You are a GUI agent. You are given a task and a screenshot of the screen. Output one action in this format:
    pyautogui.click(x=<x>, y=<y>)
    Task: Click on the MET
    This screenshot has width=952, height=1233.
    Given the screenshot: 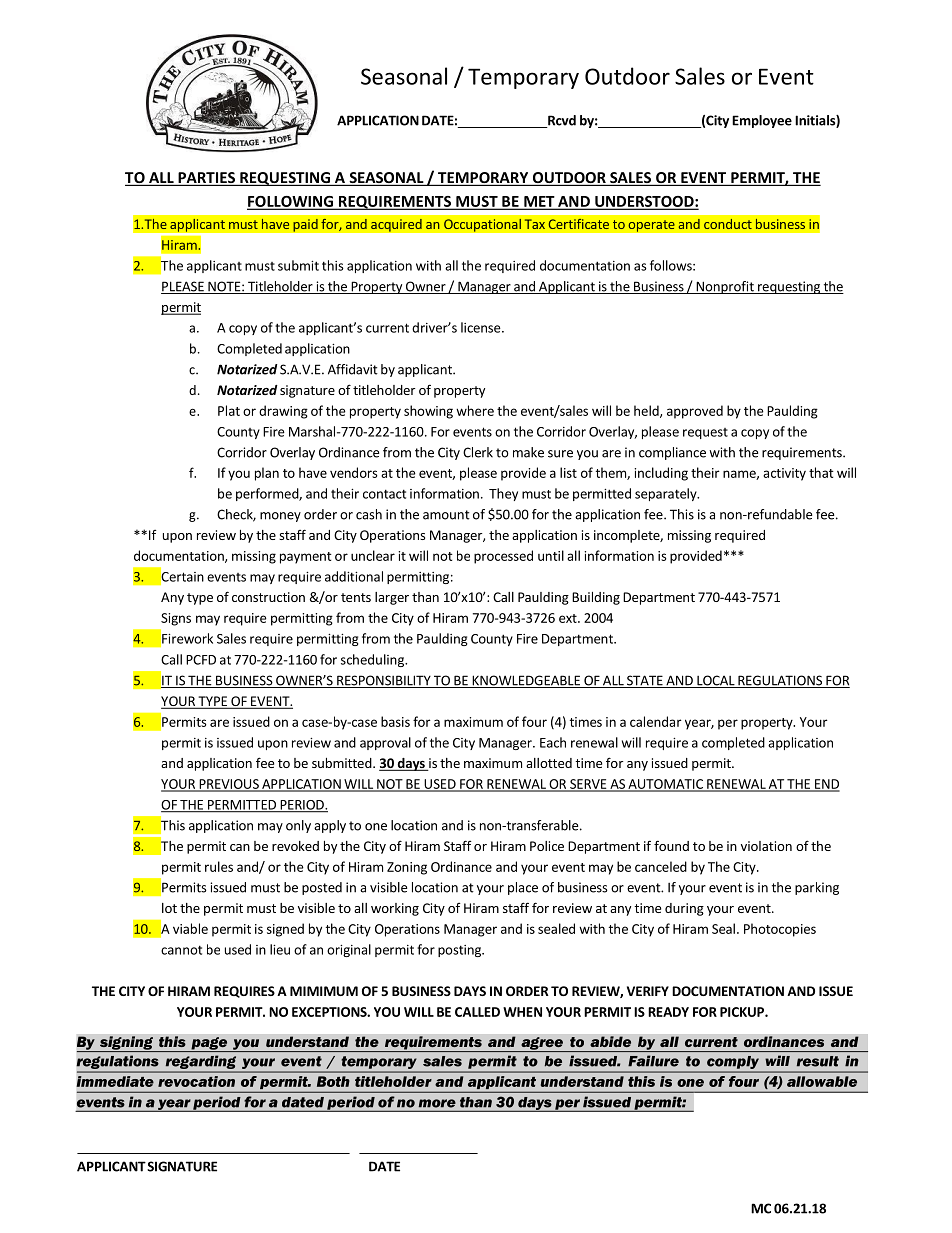 What is the action you would take?
    pyautogui.click(x=539, y=202)
